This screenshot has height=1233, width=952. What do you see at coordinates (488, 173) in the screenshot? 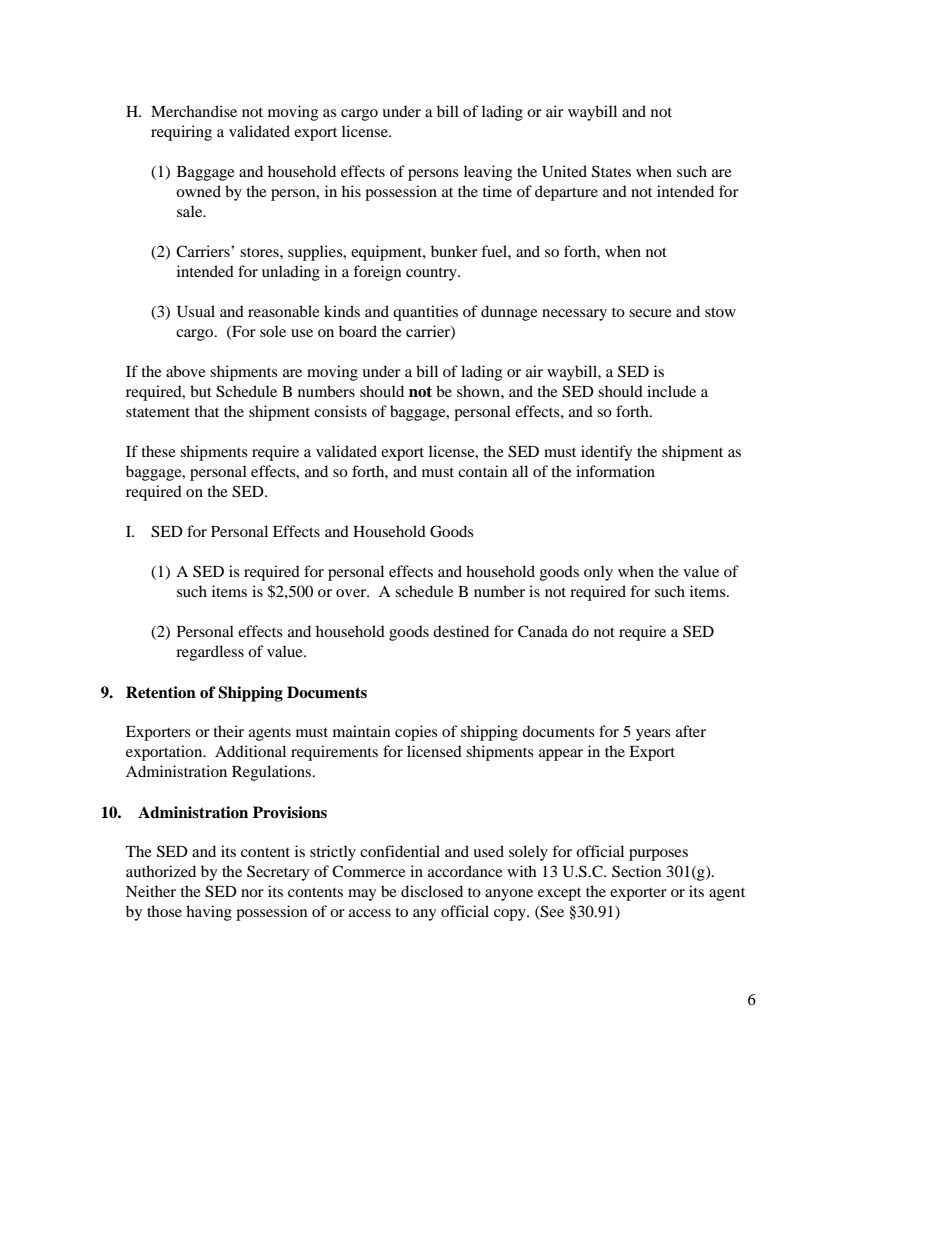
I see `leaving` at bounding box center [488, 173].
